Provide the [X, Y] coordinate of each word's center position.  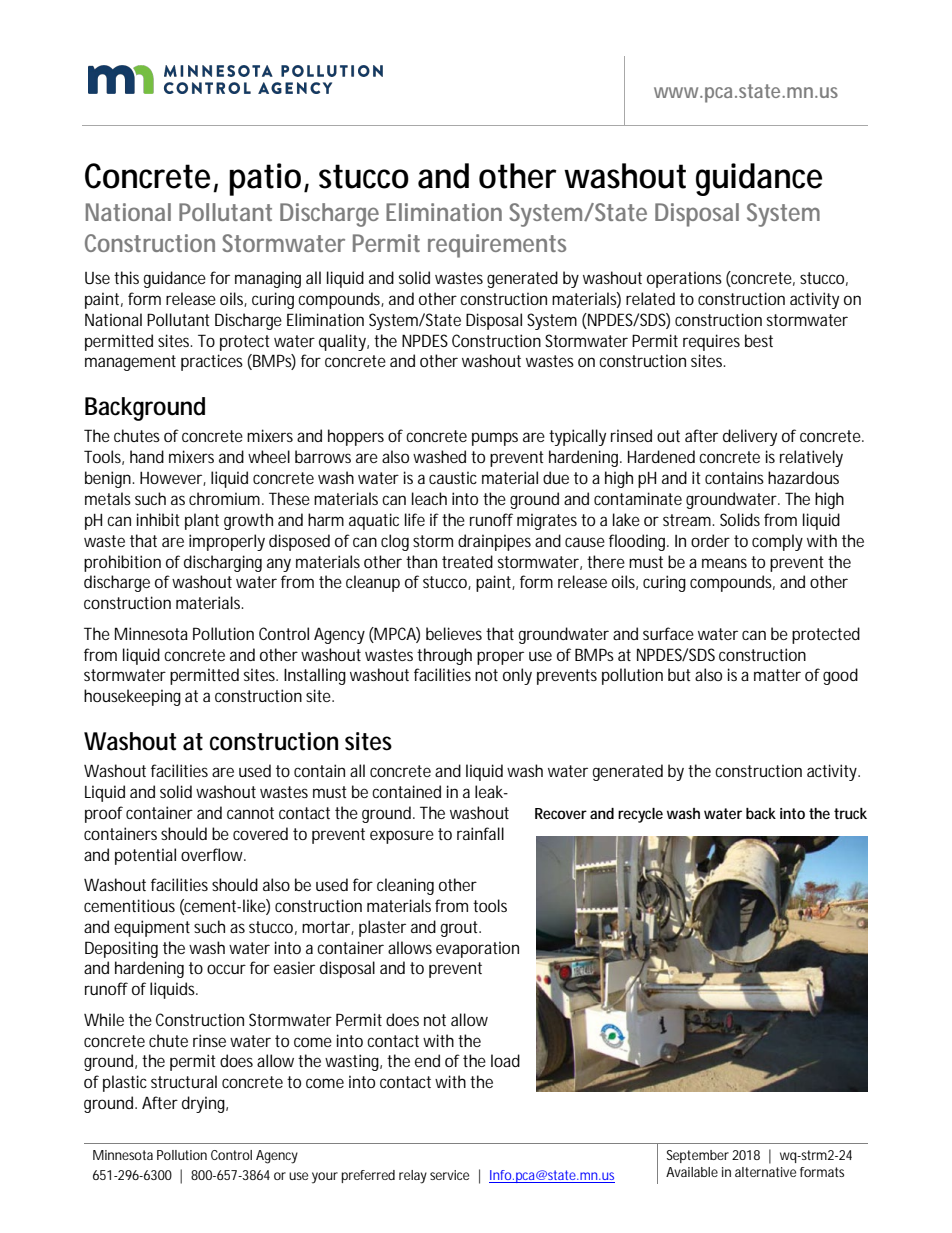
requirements [497, 246]
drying [205, 1104]
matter [777, 675]
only [517, 676]
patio [267, 179]
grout [461, 929]
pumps [495, 439]
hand [147, 456]
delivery [750, 437]
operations [684, 279]
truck [850, 813]
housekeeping [132, 697]
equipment [152, 928]
